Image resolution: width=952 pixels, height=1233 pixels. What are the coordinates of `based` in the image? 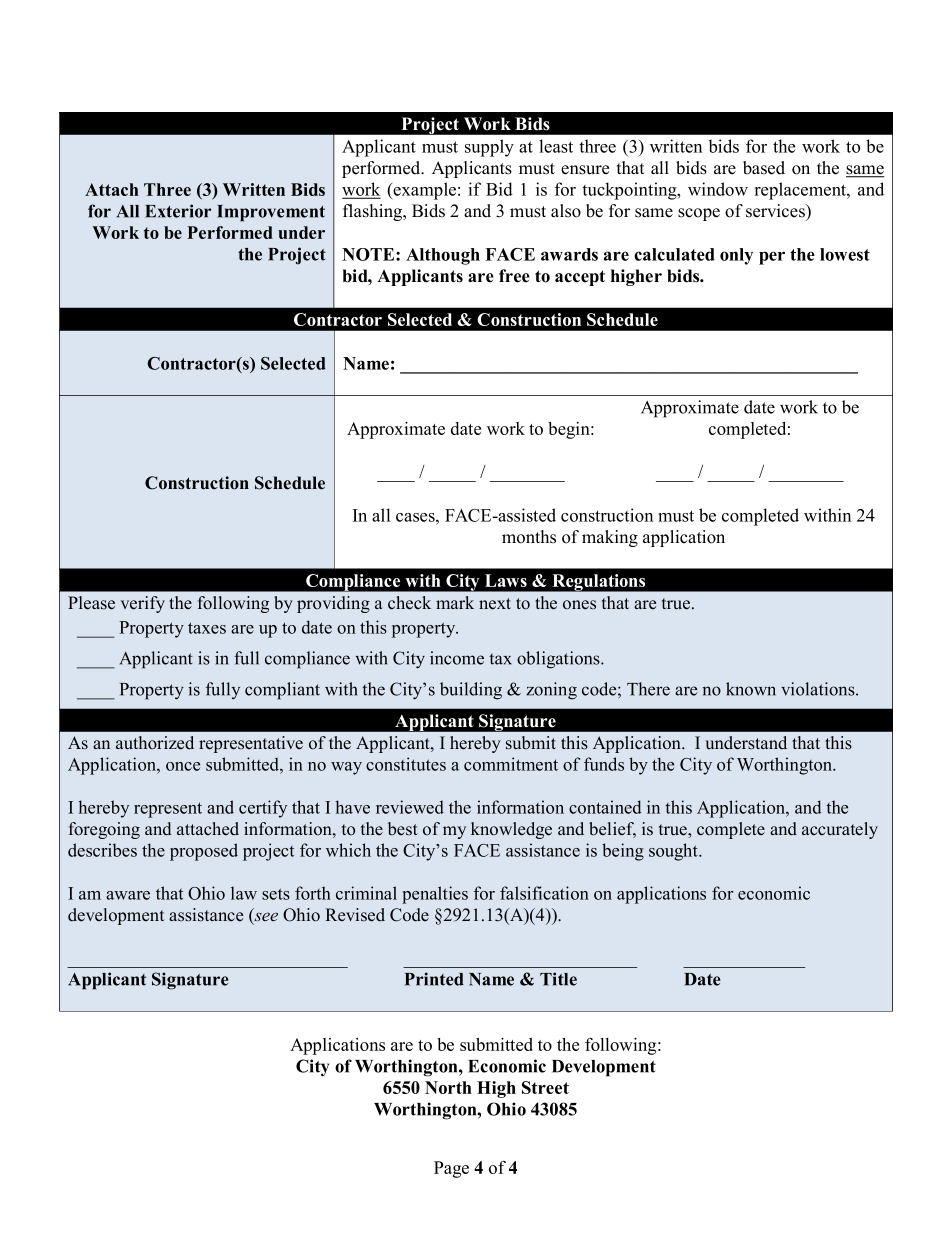 It's located at (764, 168).
